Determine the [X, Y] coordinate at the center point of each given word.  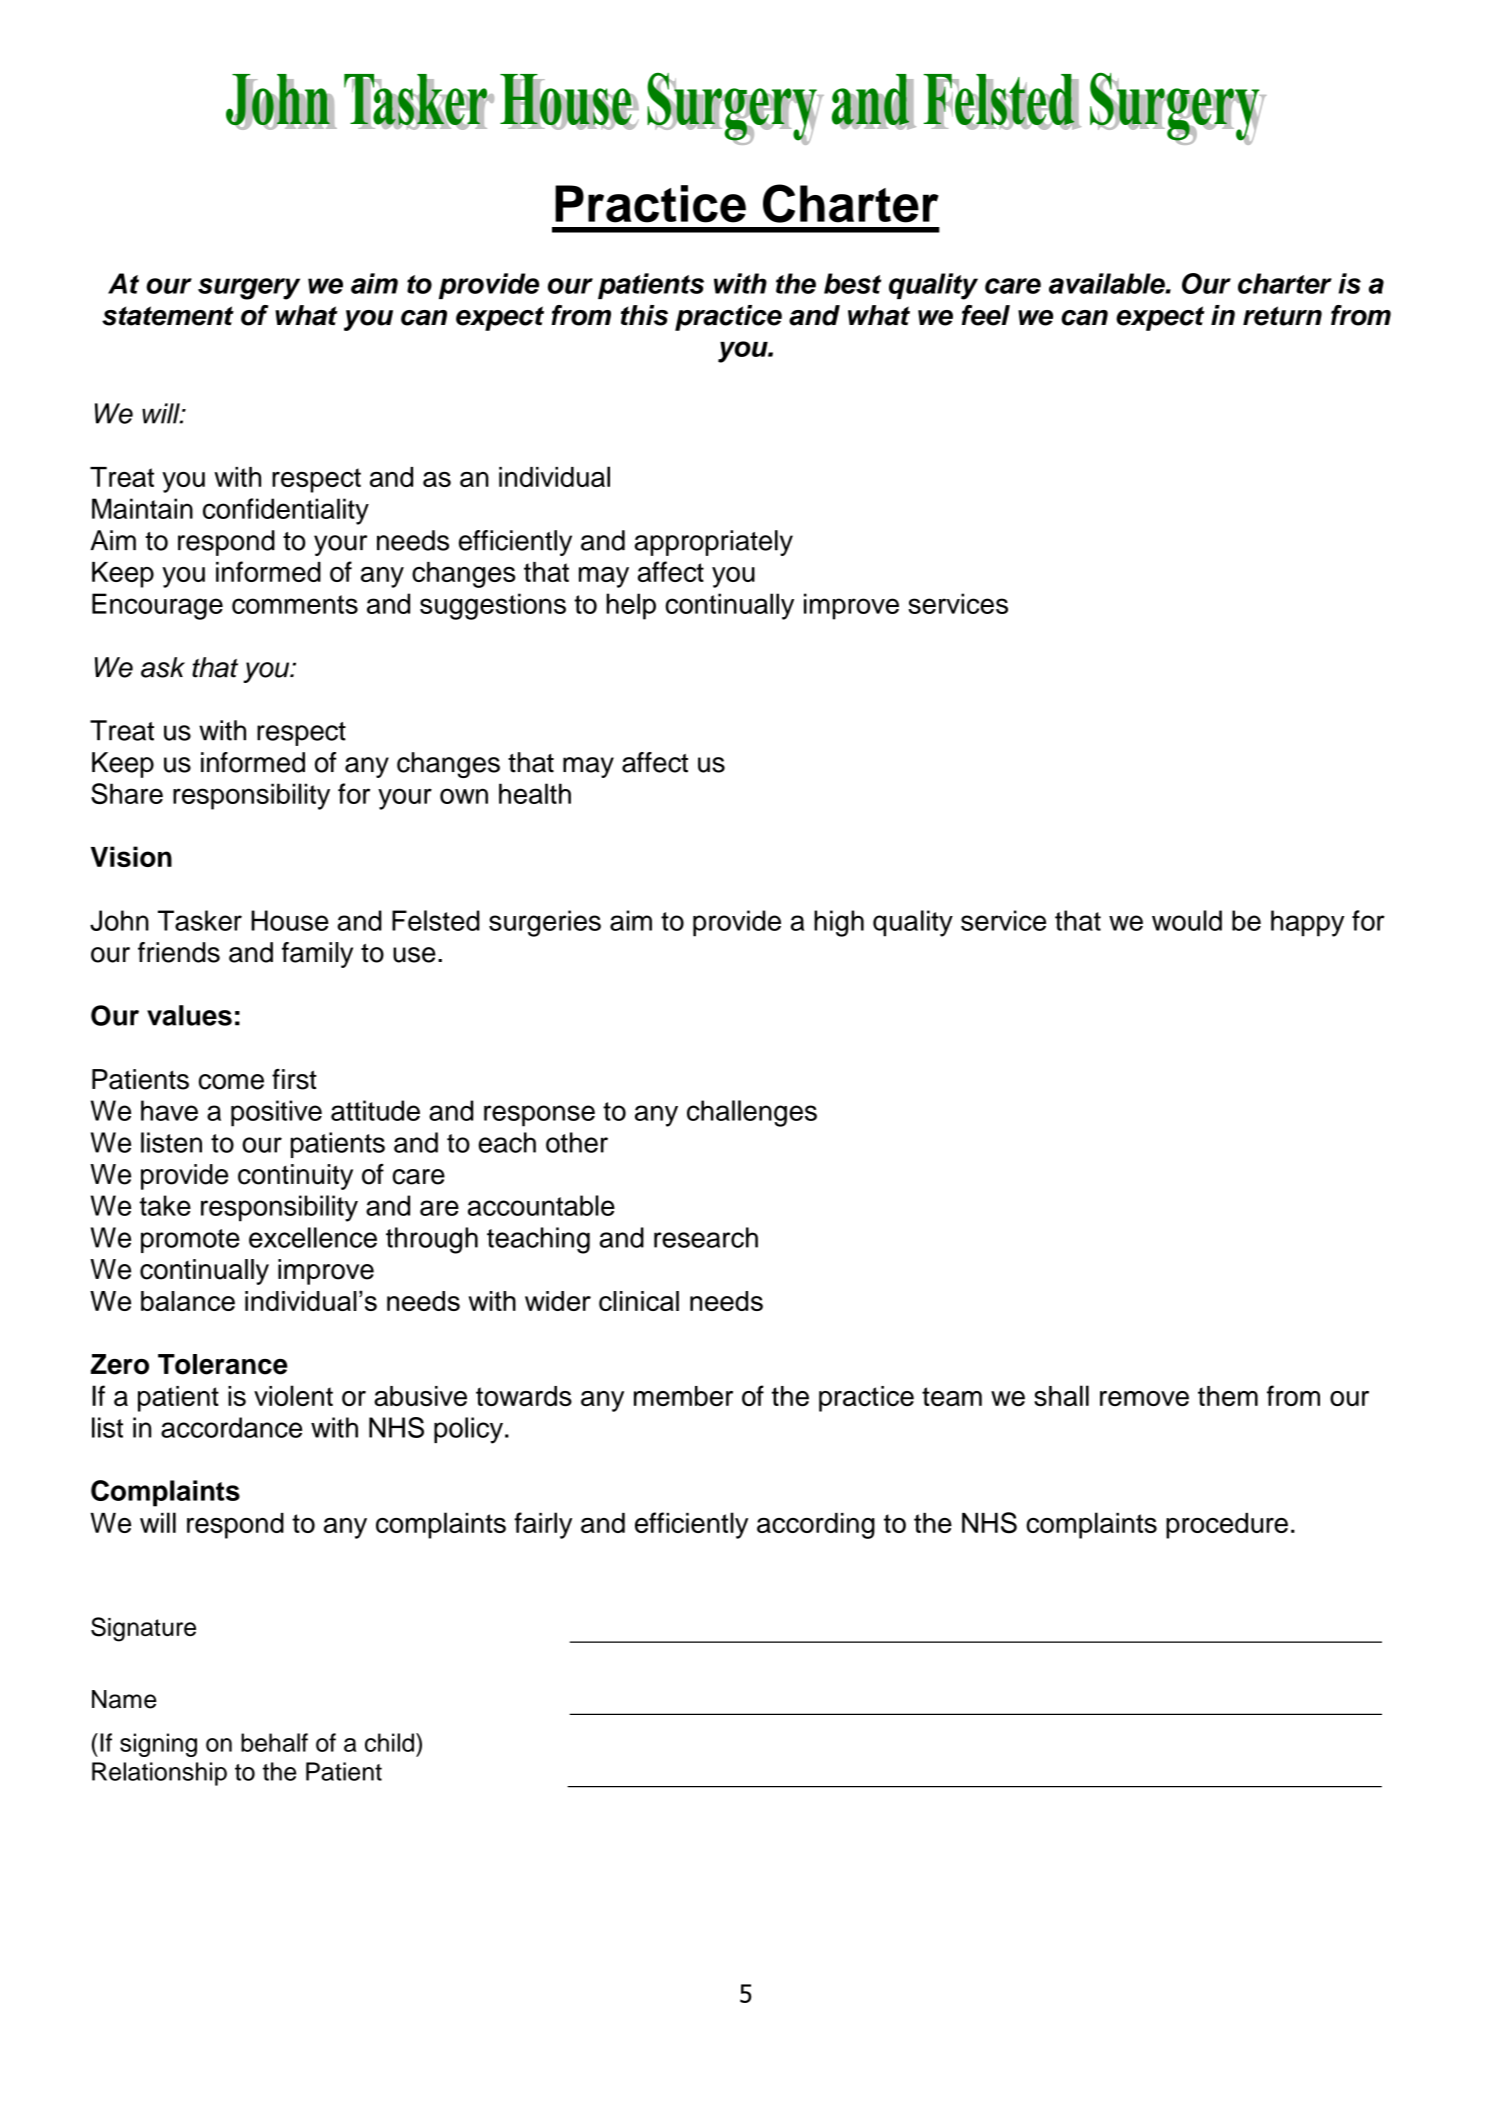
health [535, 793]
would [1187, 920]
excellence [313, 1237]
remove [1144, 1398]
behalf [274, 1742]
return [1282, 316]
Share [127, 793]
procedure [1227, 1526]
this [644, 315]
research [706, 1237]
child [389, 1742]
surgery [249, 289]
